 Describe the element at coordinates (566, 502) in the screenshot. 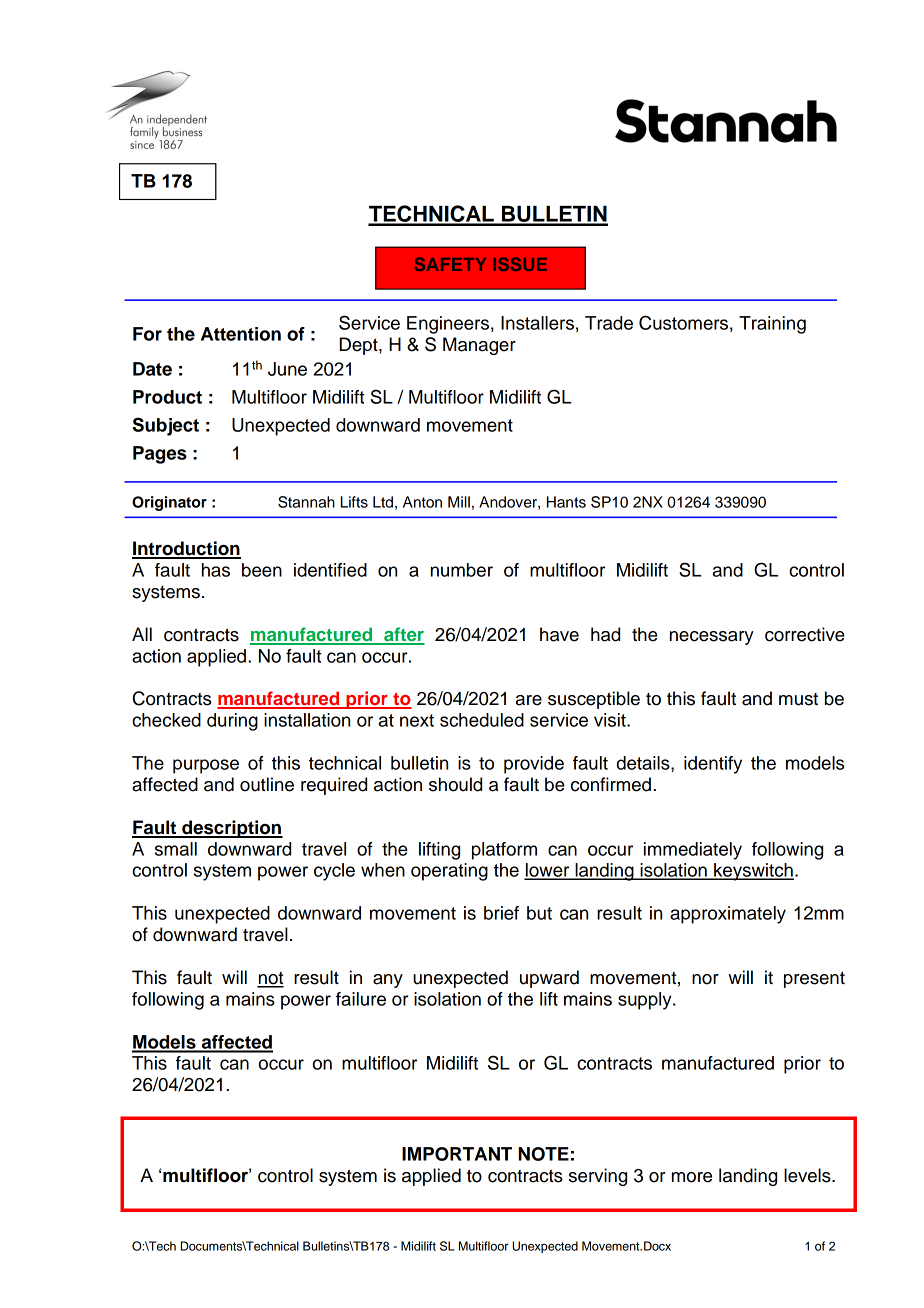

I see `Hants` at that location.
